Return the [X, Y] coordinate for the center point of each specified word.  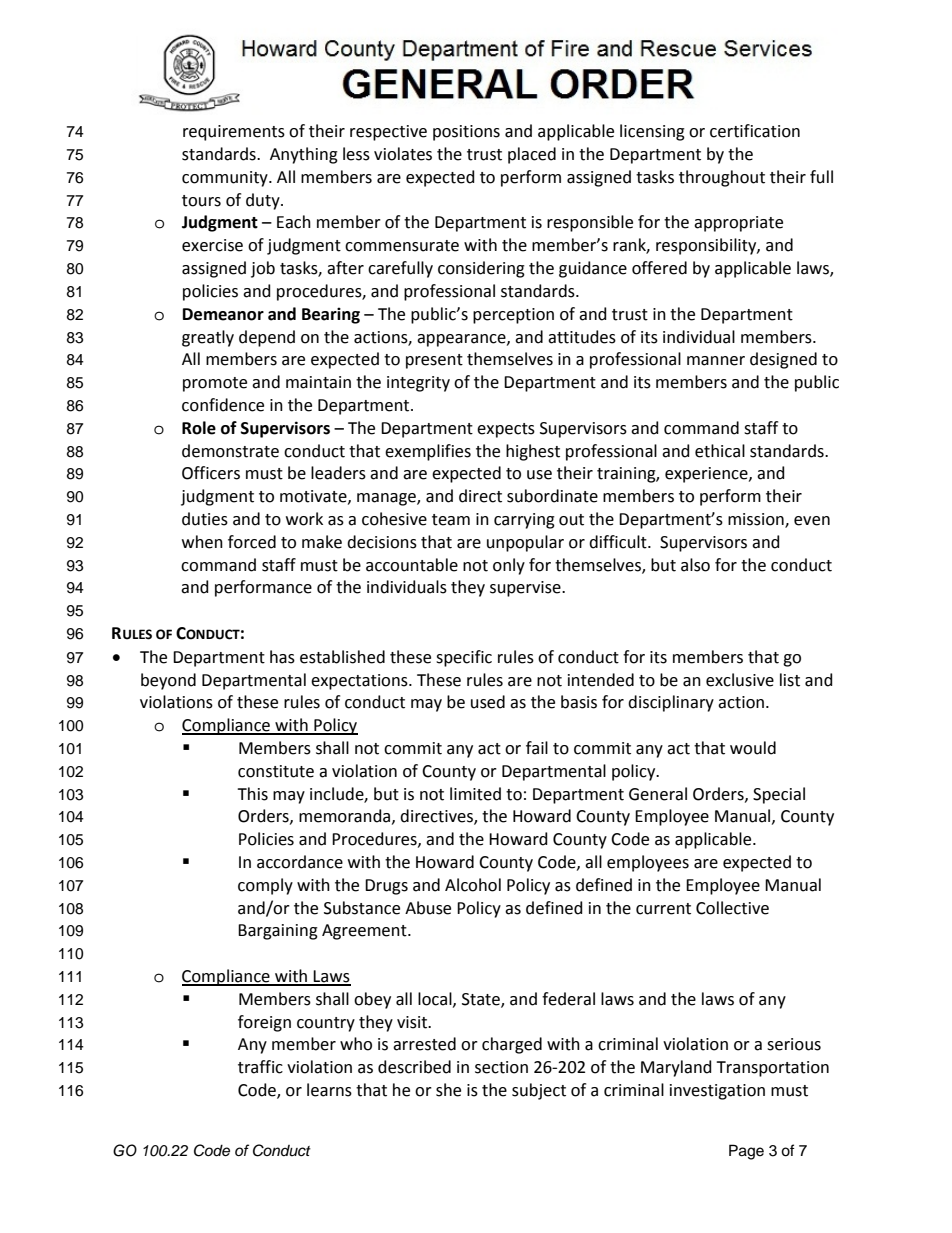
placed [532, 155]
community [226, 179]
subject [539, 1091]
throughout [722, 178]
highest [533, 452]
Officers [211, 473]
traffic [260, 1067]
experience [707, 475]
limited [475, 794]
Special [779, 795]
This [252, 794]
